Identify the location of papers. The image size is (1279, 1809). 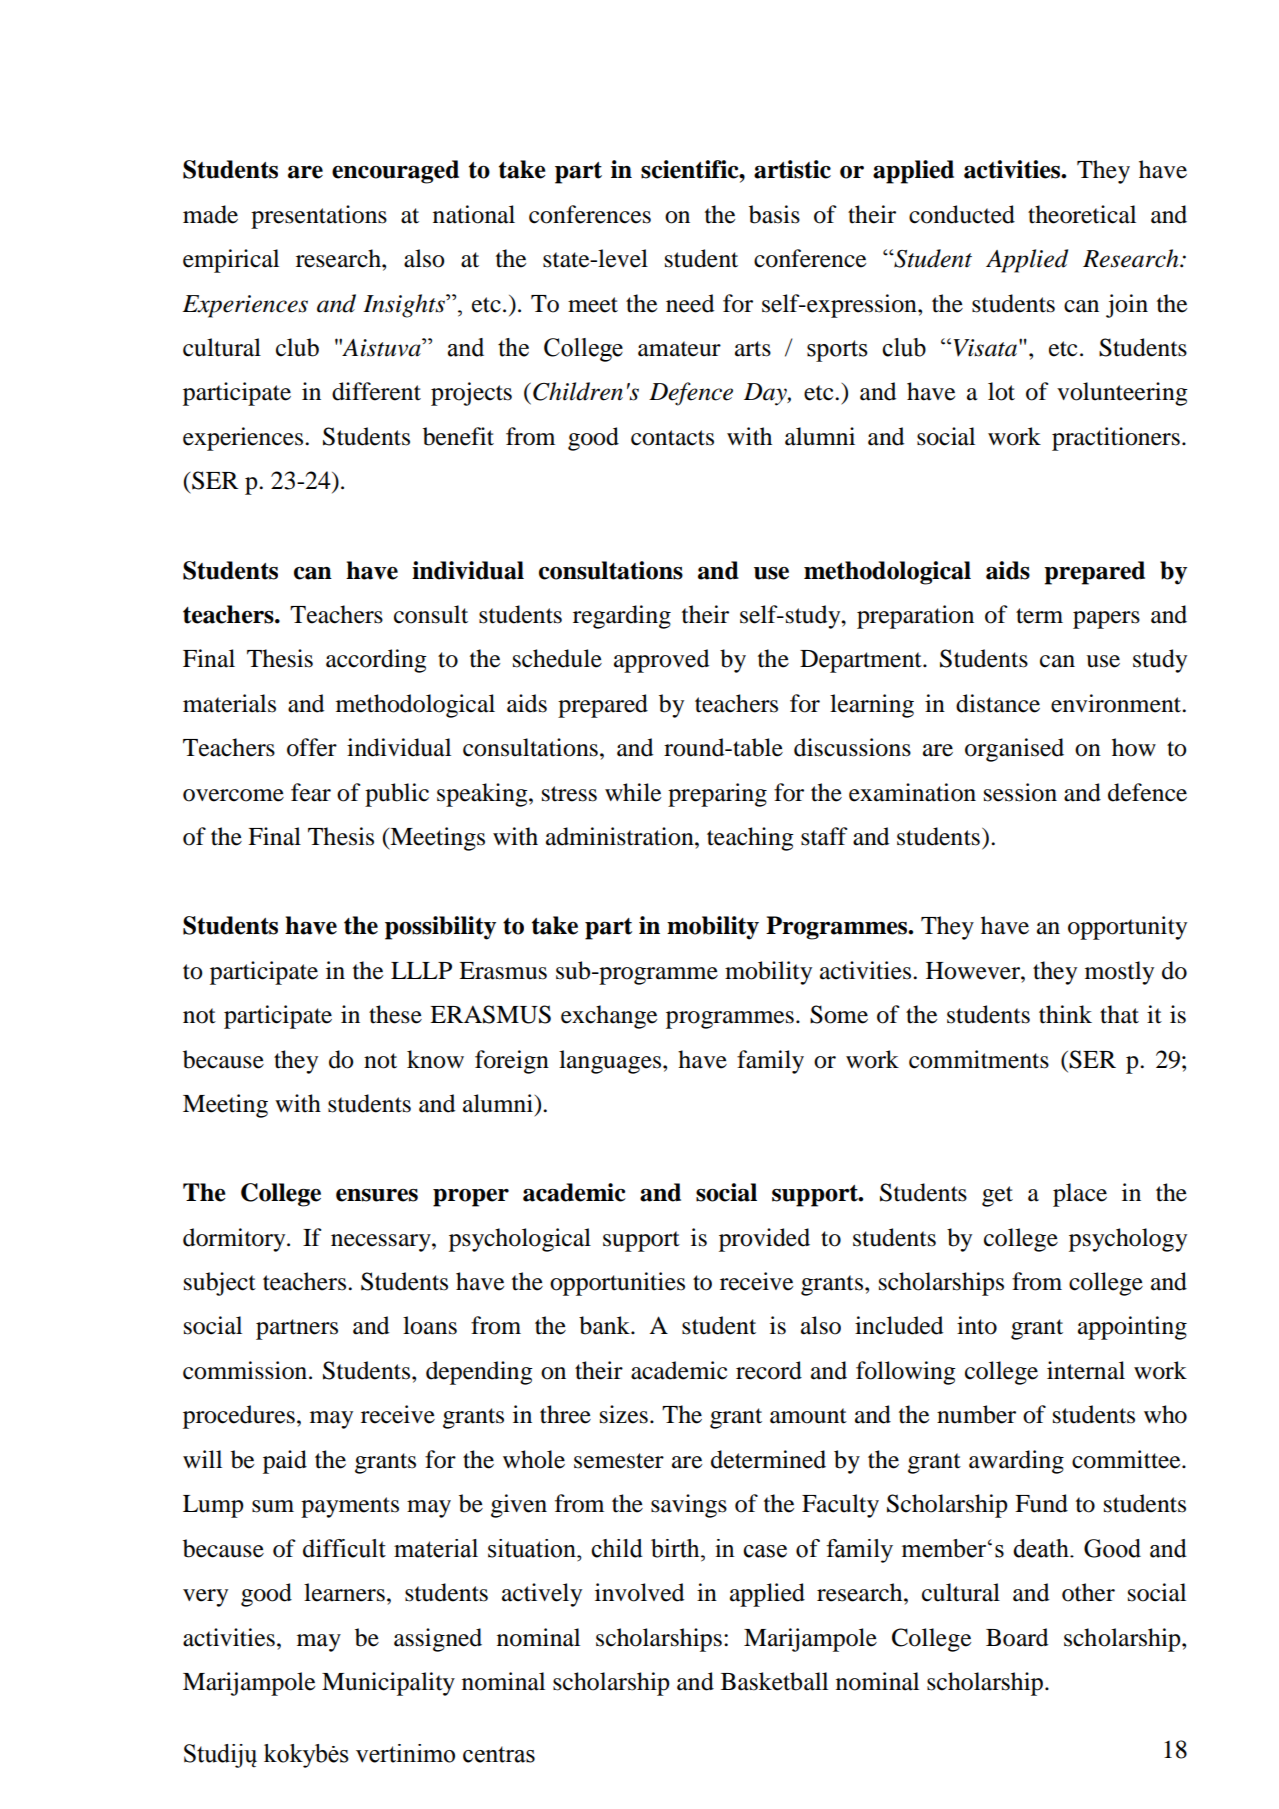
(1106, 620).
